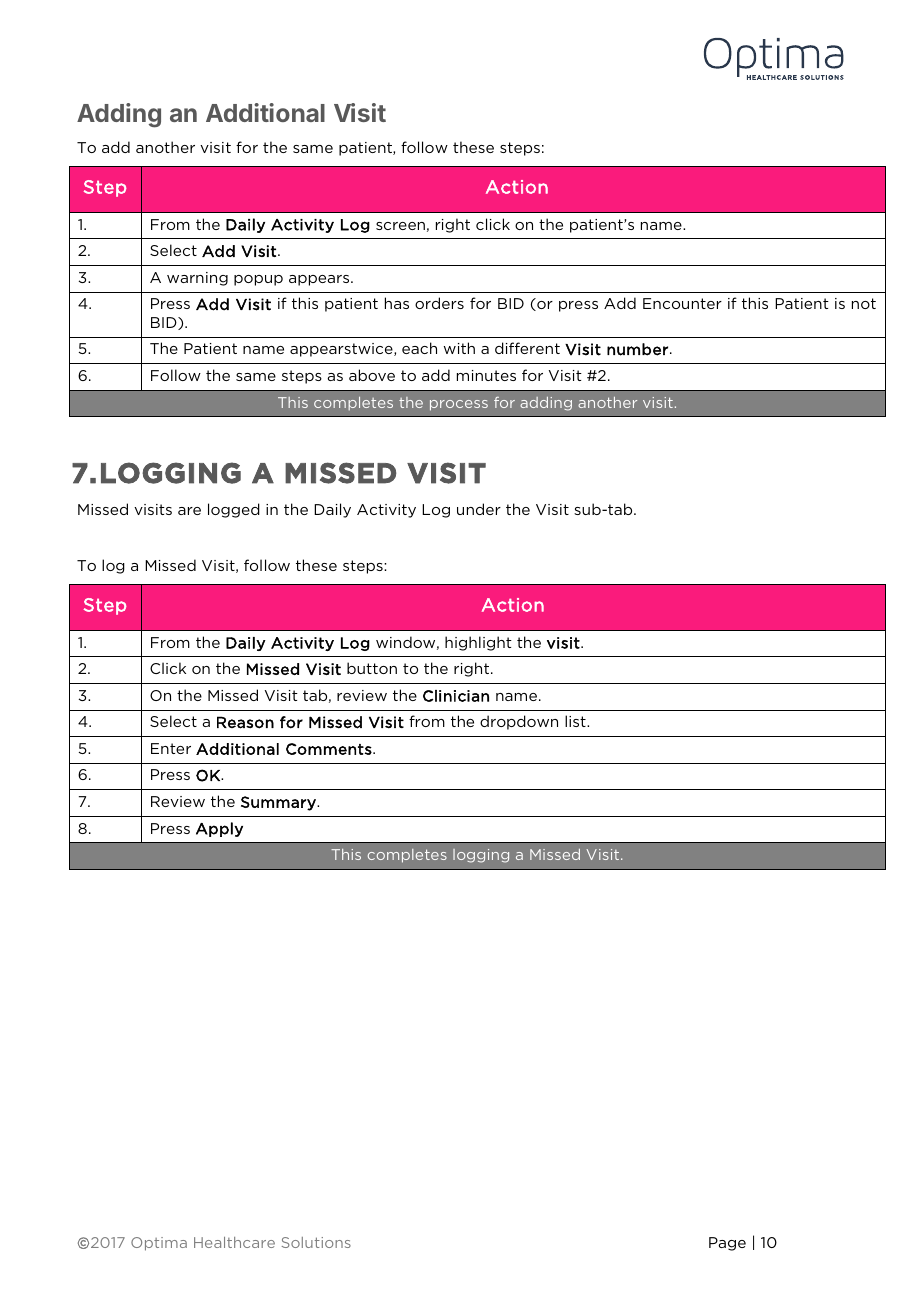 The width and height of the screenshot is (924, 1307). I want to click on warning, so click(197, 279).
